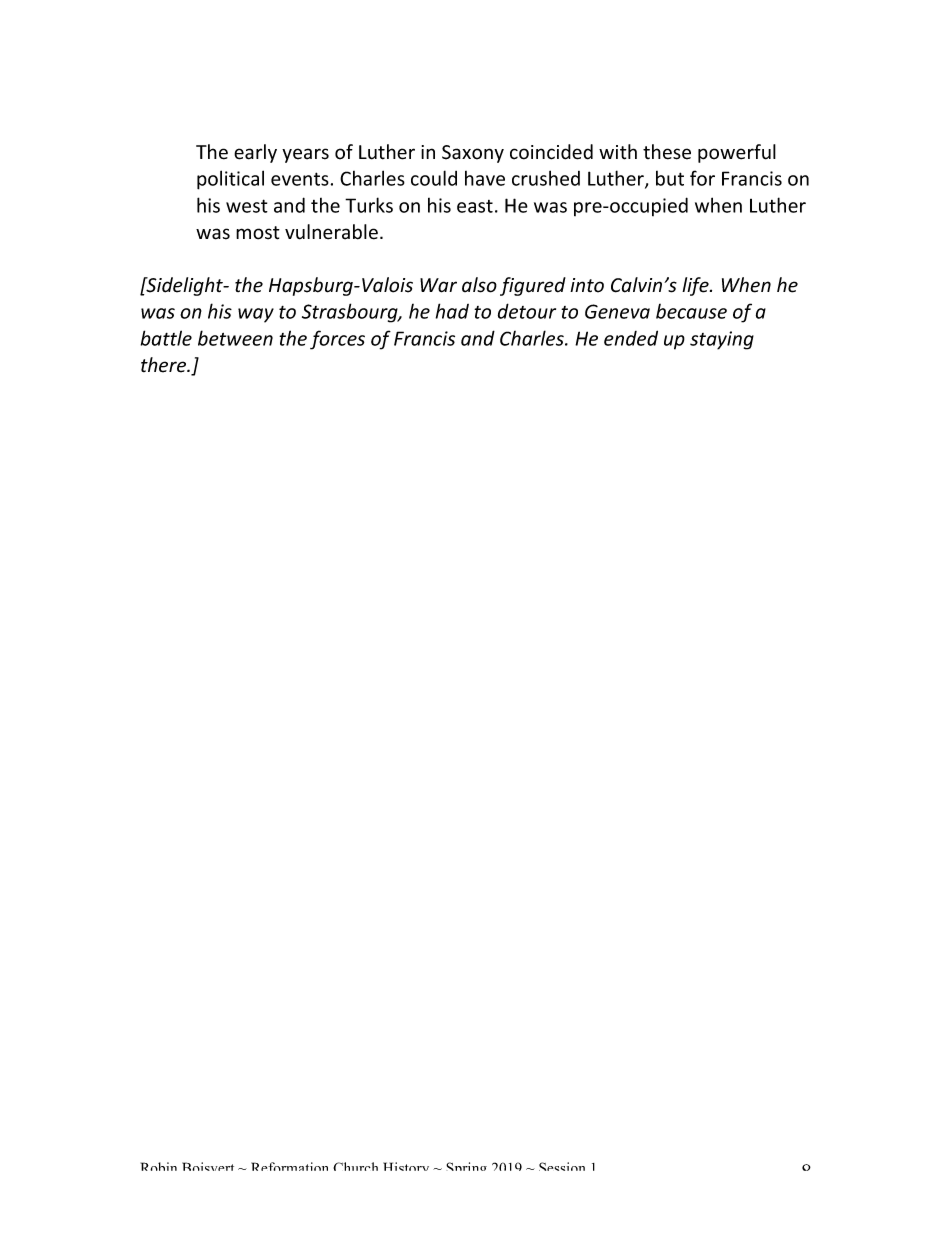  Describe the element at coordinates (670, 178) in the document. I see `but` at that location.
